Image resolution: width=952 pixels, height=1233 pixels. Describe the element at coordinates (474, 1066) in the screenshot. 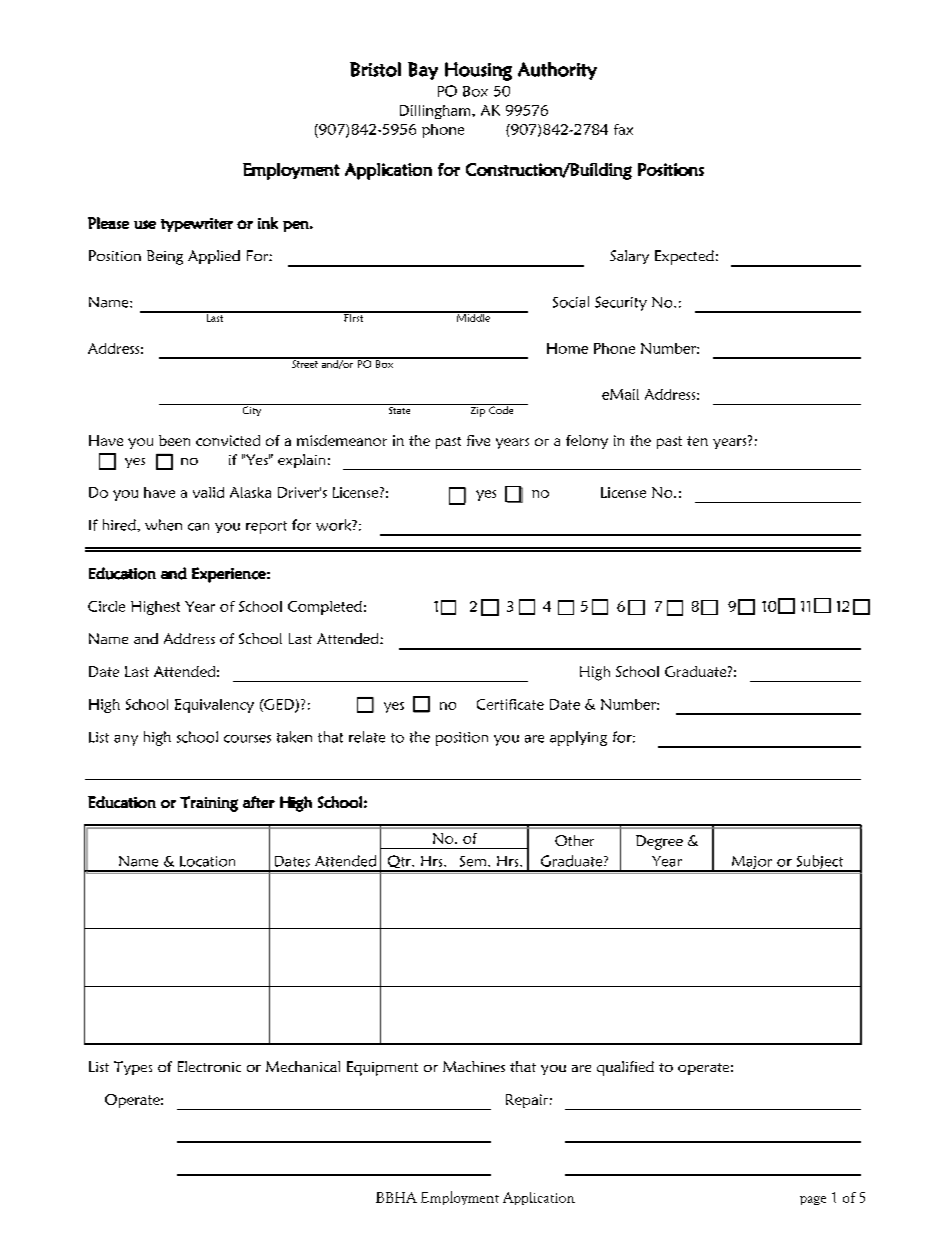

I see `Machines` at that location.
